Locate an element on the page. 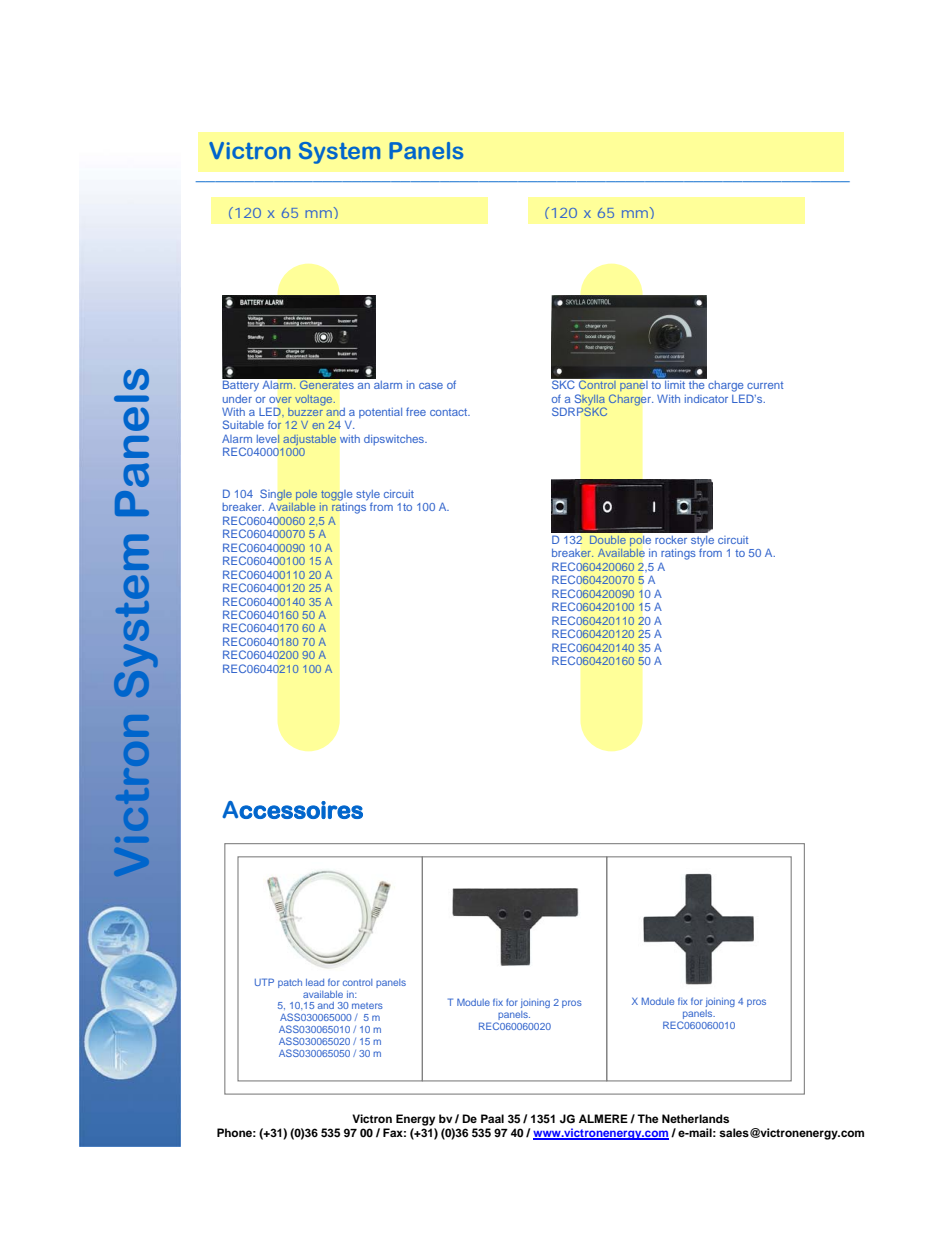 The width and height of the document is (952, 1233). meters is located at coordinates (367, 1006).
